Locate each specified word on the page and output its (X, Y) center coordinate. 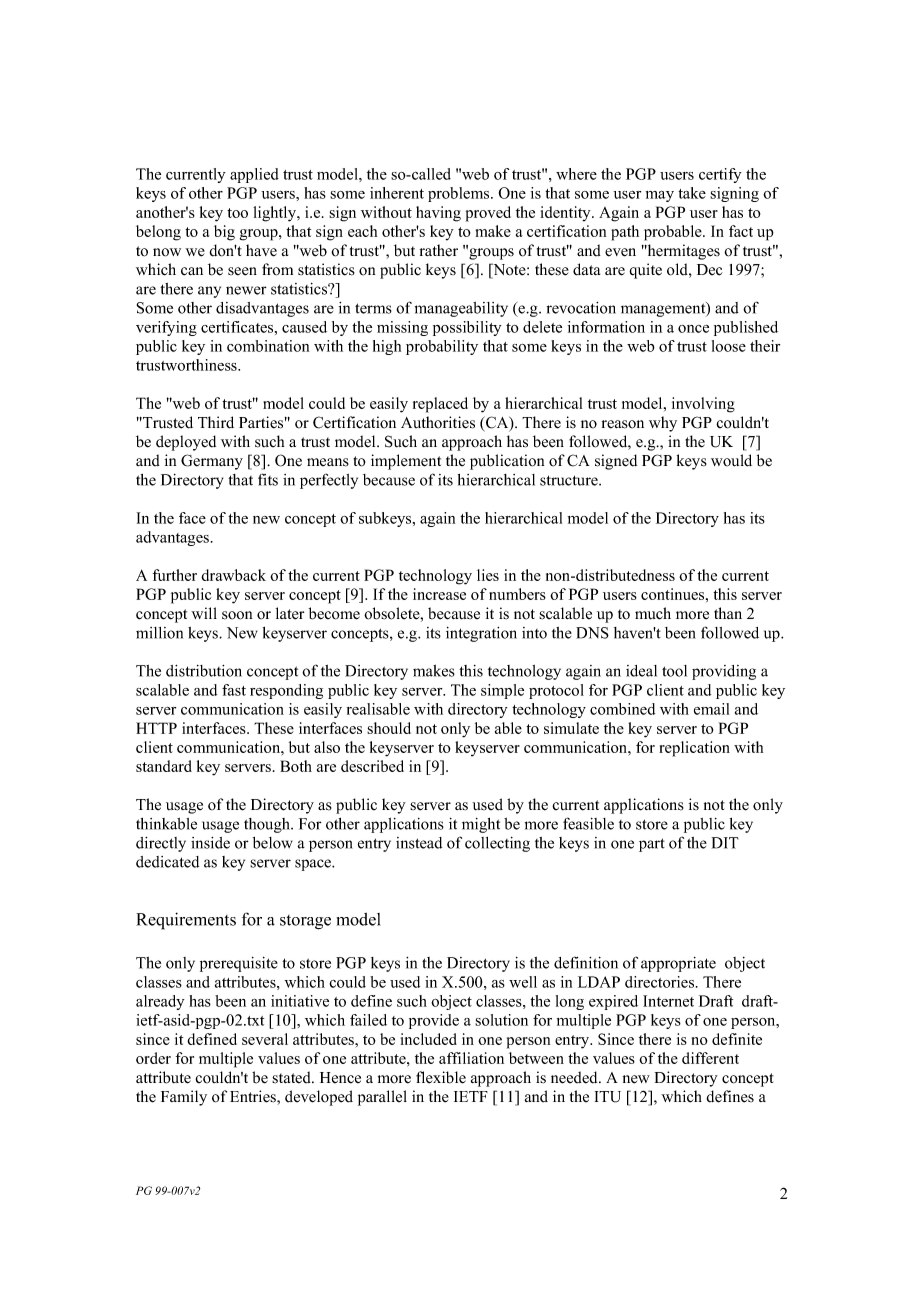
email (711, 709)
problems (460, 194)
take (692, 193)
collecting (497, 844)
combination (268, 346)
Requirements (186, 921)
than (728, 613)
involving (703, 405)
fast (234, 690)
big (224, 233)
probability (442, 347)
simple (502, 691)
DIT (725, 843)
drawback (233, 575)
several (265, 1039)
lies (488, 575)
